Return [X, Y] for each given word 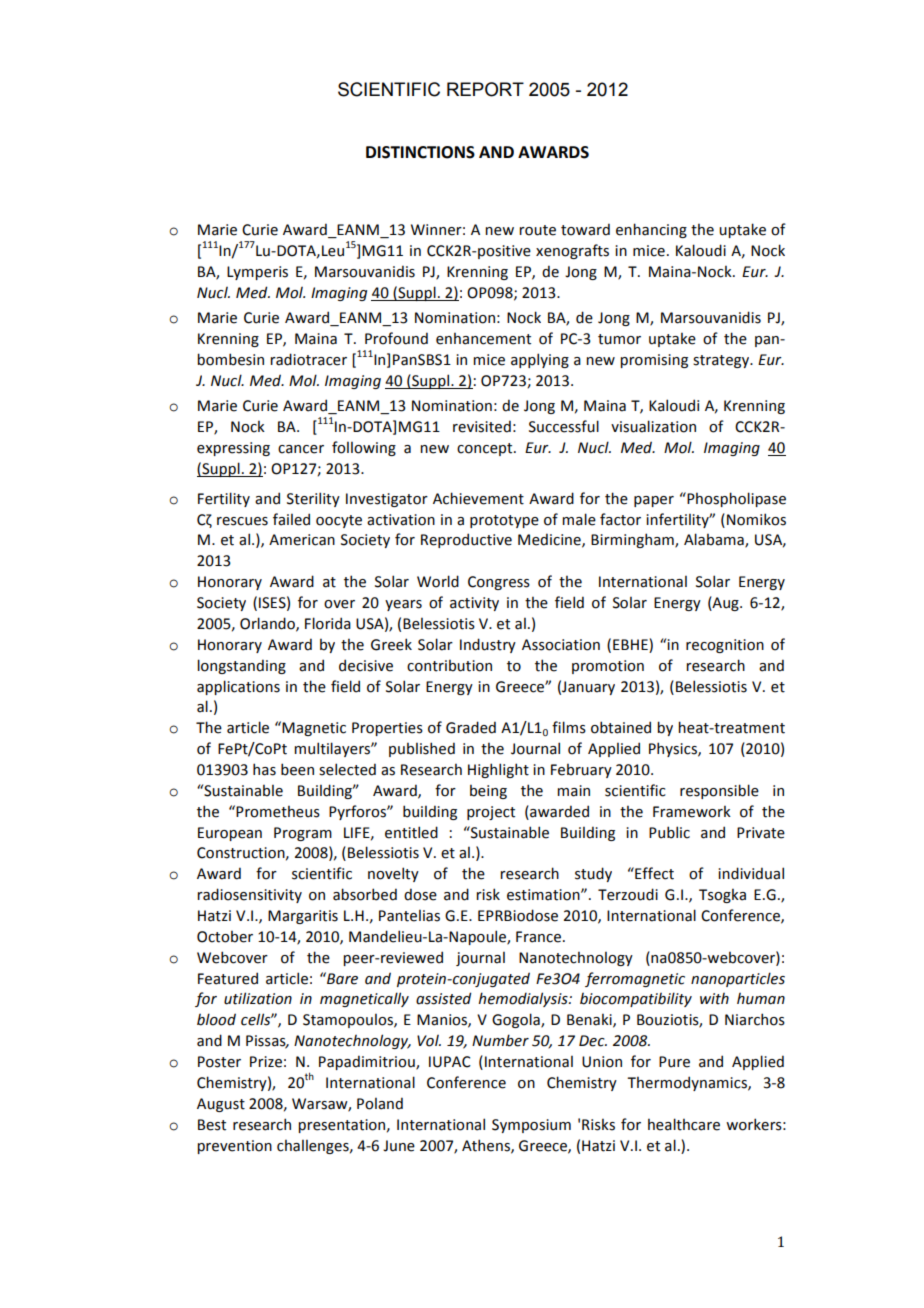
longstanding [241, 666]
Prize [266, 1062]
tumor [619, 339]
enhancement [483, 338]
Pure [674, 1062]
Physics [674, 749]
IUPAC [450, 1062]
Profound [396, 338]
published [422, 749]
